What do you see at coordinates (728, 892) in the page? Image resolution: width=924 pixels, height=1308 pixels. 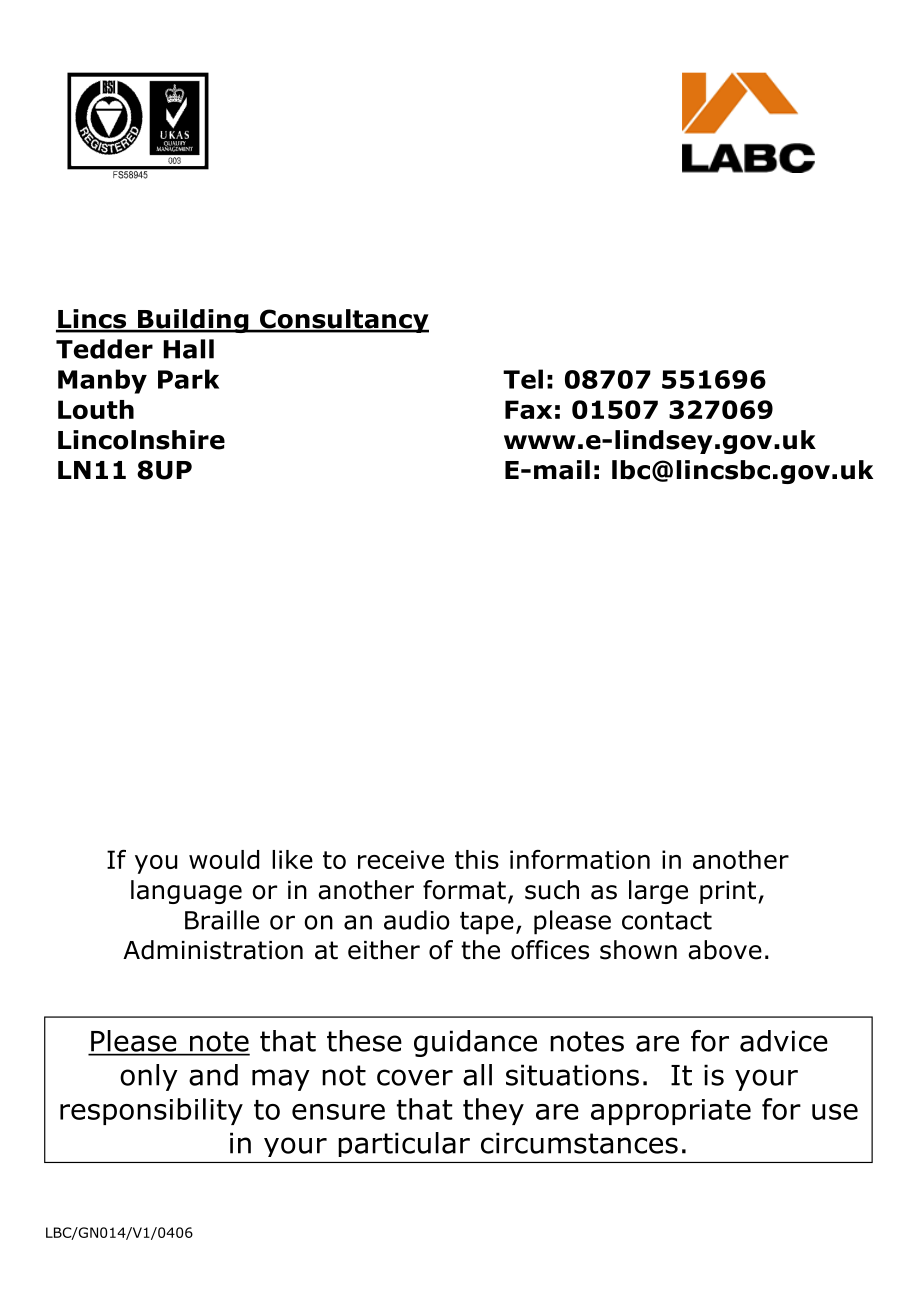 I see `print` at bounding box center [728, 892].
